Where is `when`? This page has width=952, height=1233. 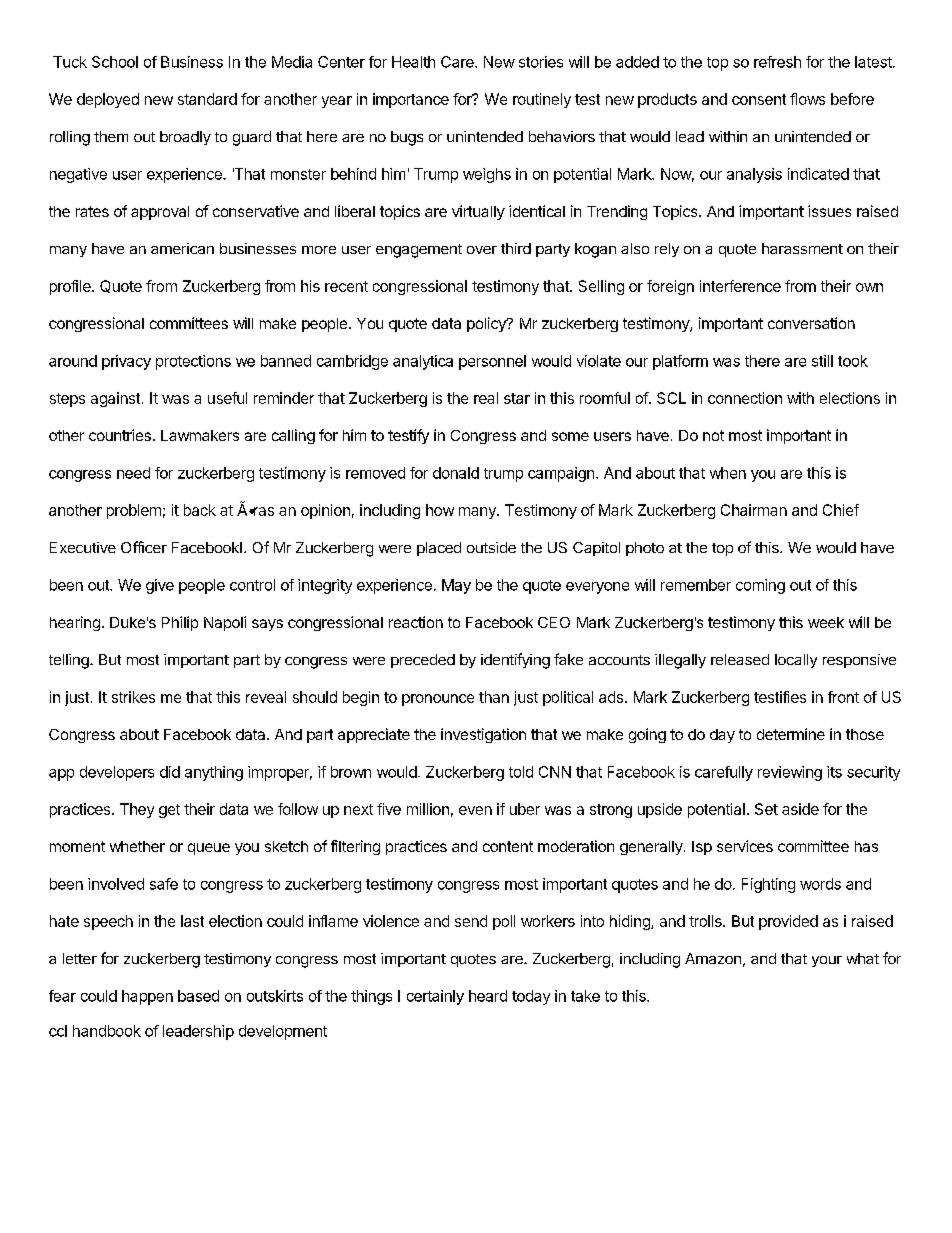
when is located at coordinates (728, 473).
